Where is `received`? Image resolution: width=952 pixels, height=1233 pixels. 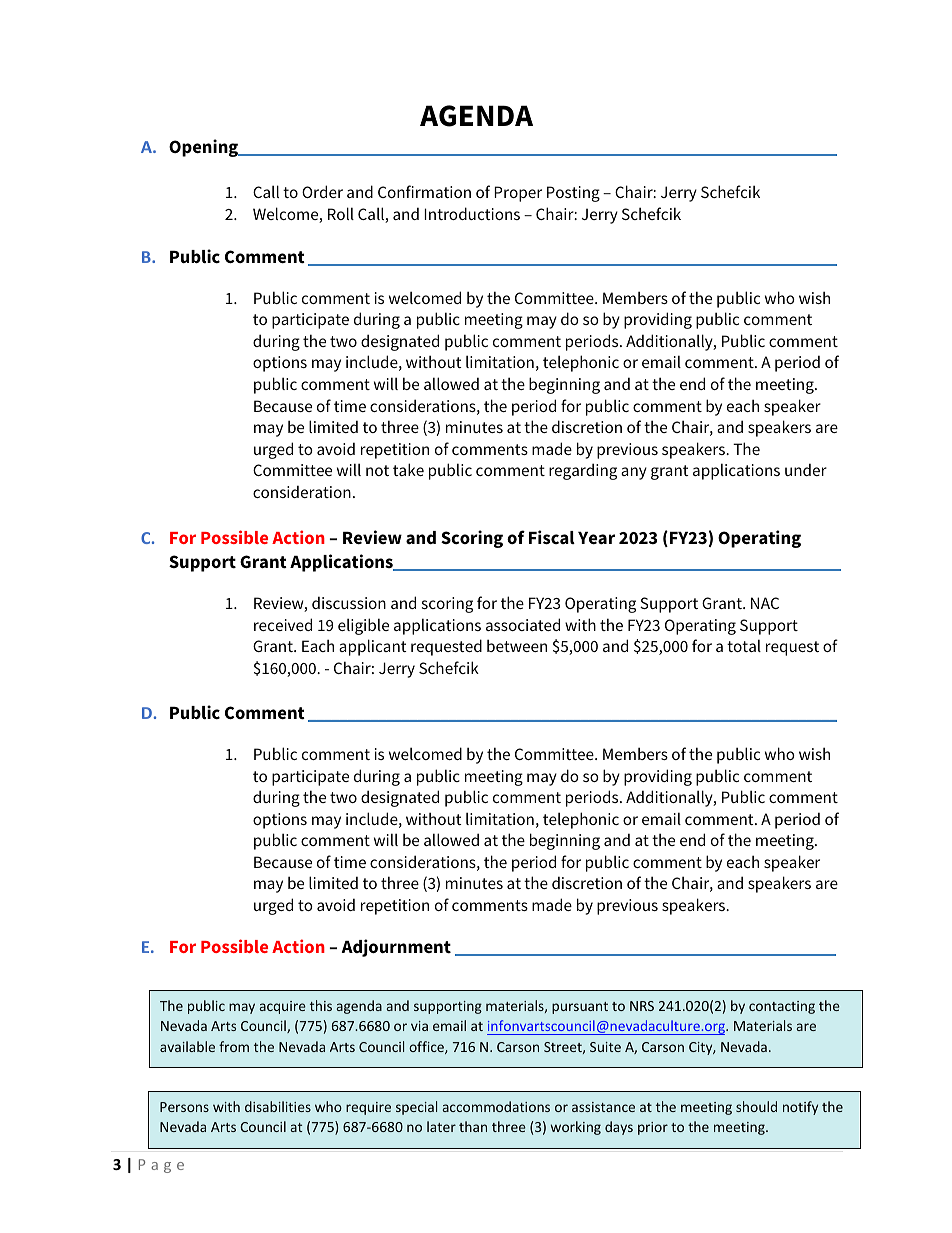
received is located at coordinates (283, 624).
